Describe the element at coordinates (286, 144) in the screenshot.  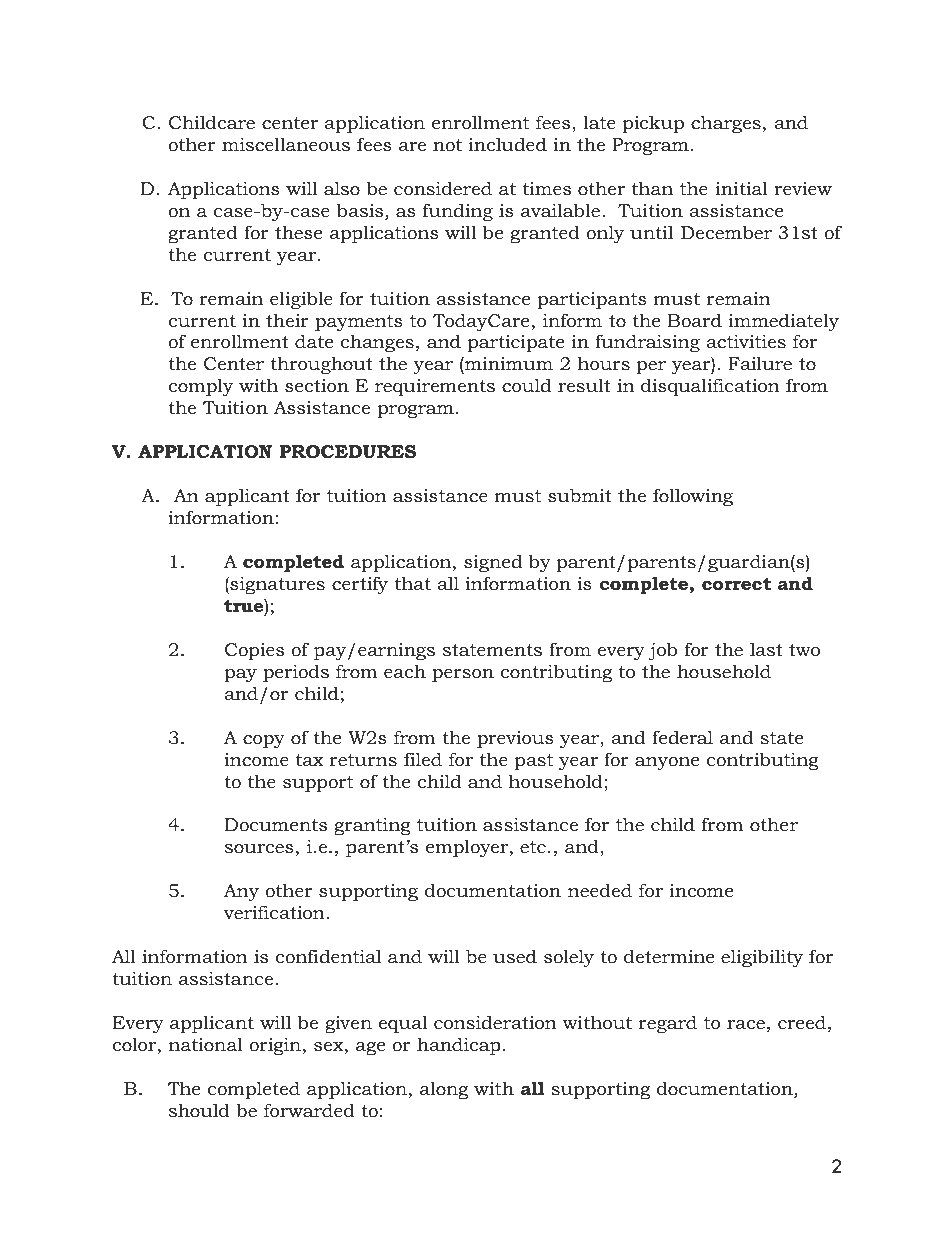
I see `miscellaneous` at that location.
